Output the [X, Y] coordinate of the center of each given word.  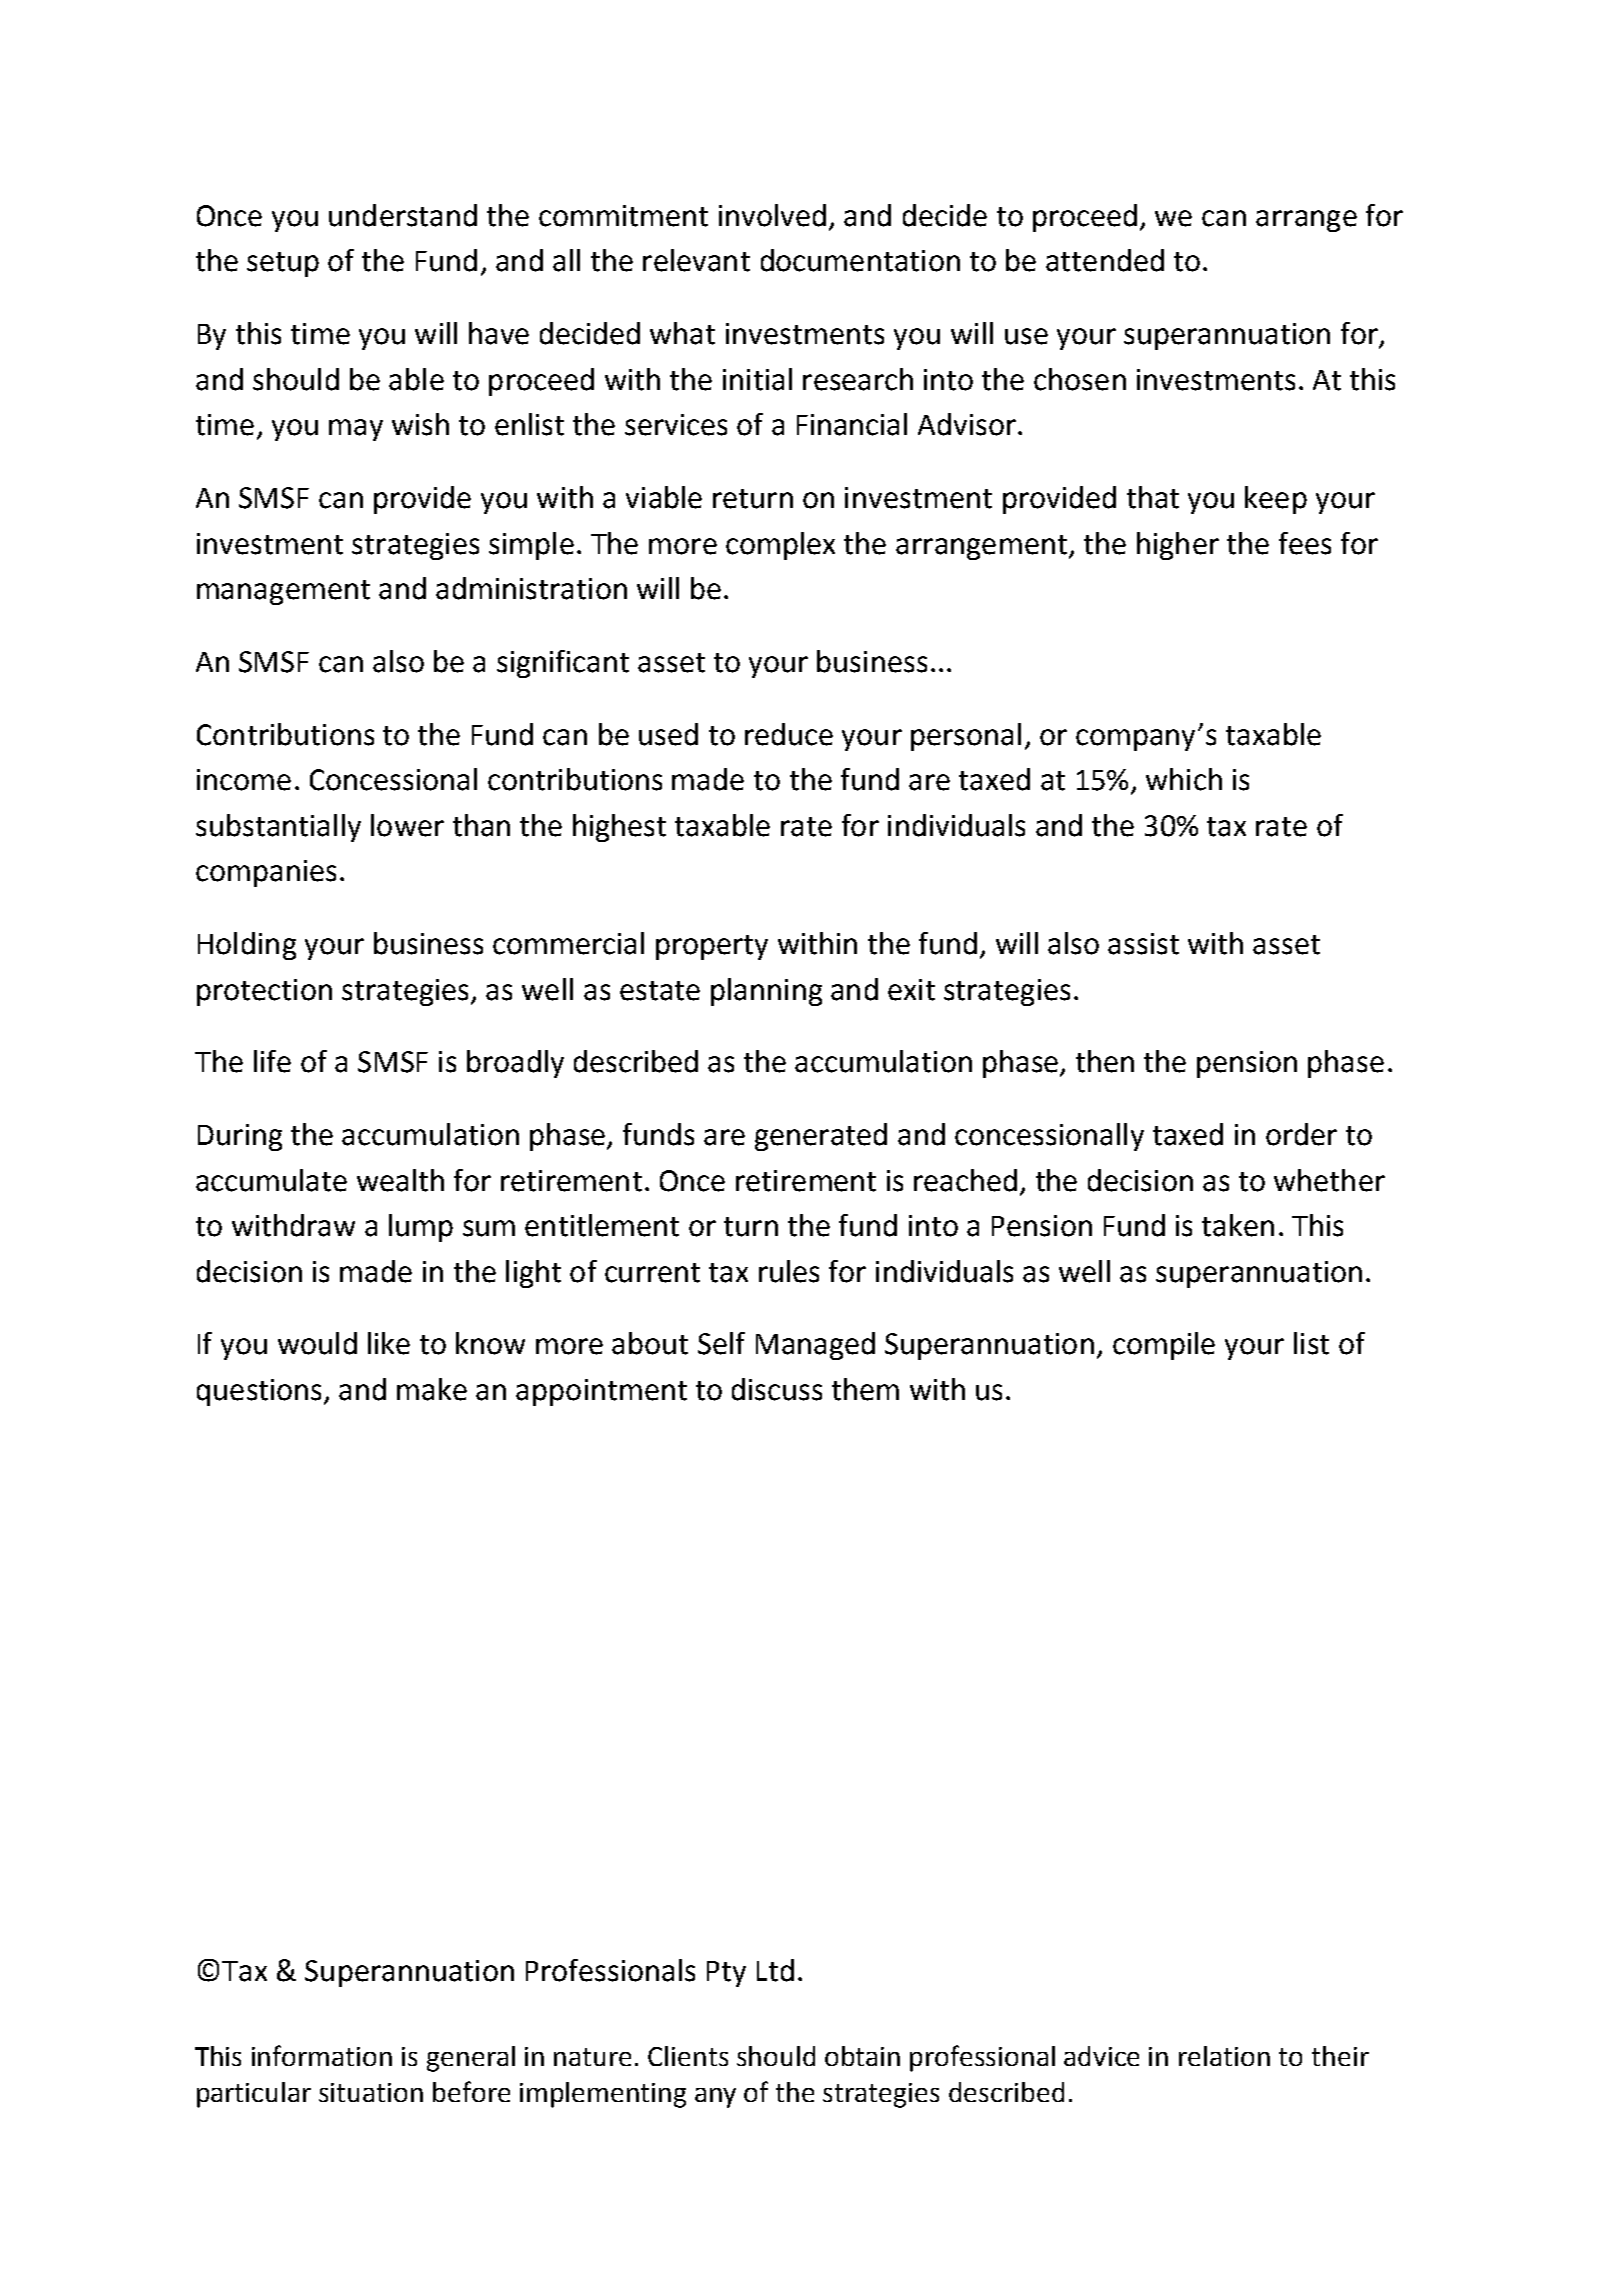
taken [1238, 1225]
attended [1105, 260]
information [322, 2055]
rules [789, 1271]
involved [772, 215]
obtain [862, 2056]
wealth [400, 1180]
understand [403, 215]
